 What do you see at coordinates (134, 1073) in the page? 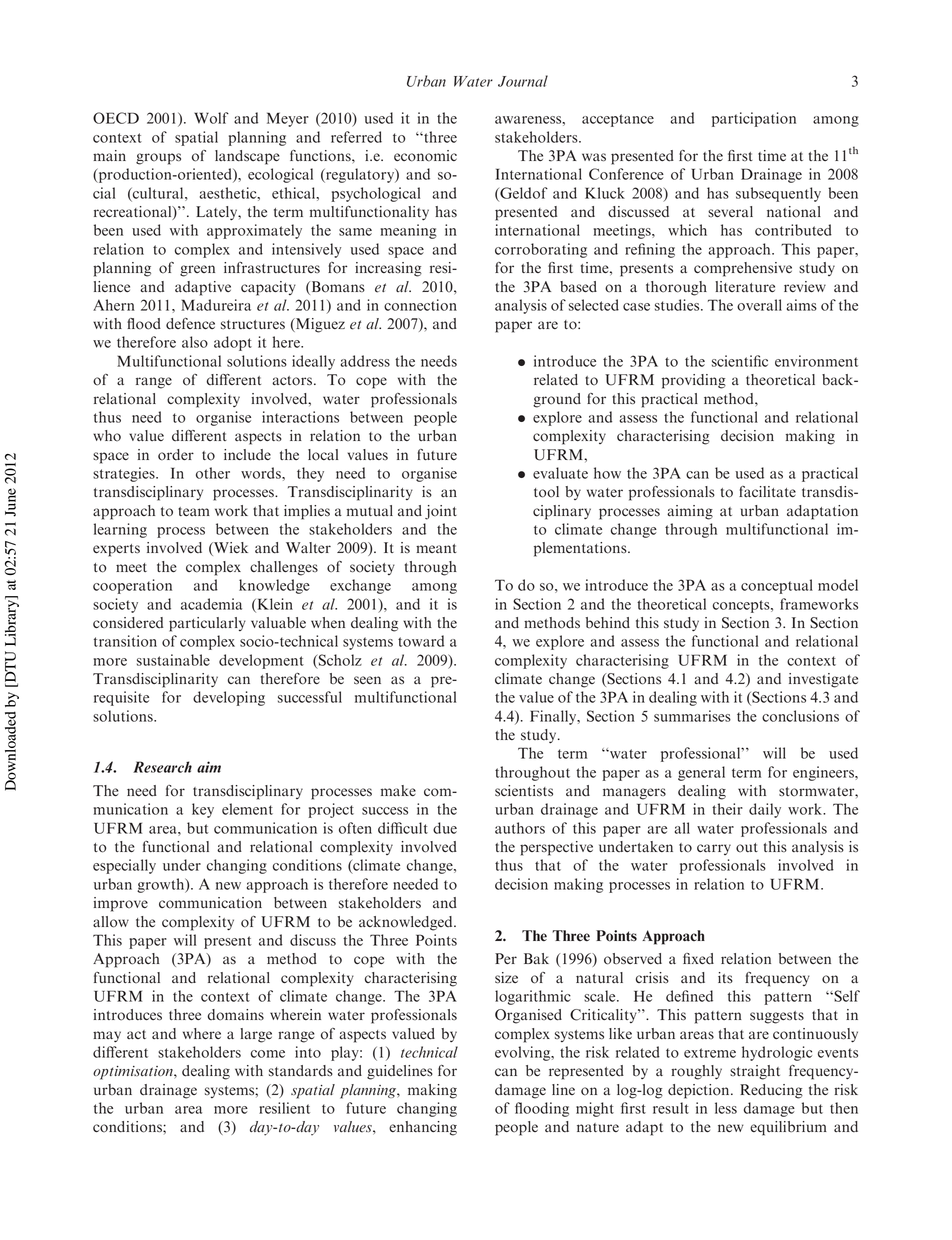
I see `optimisation` at bounding box center [134, 1073].
